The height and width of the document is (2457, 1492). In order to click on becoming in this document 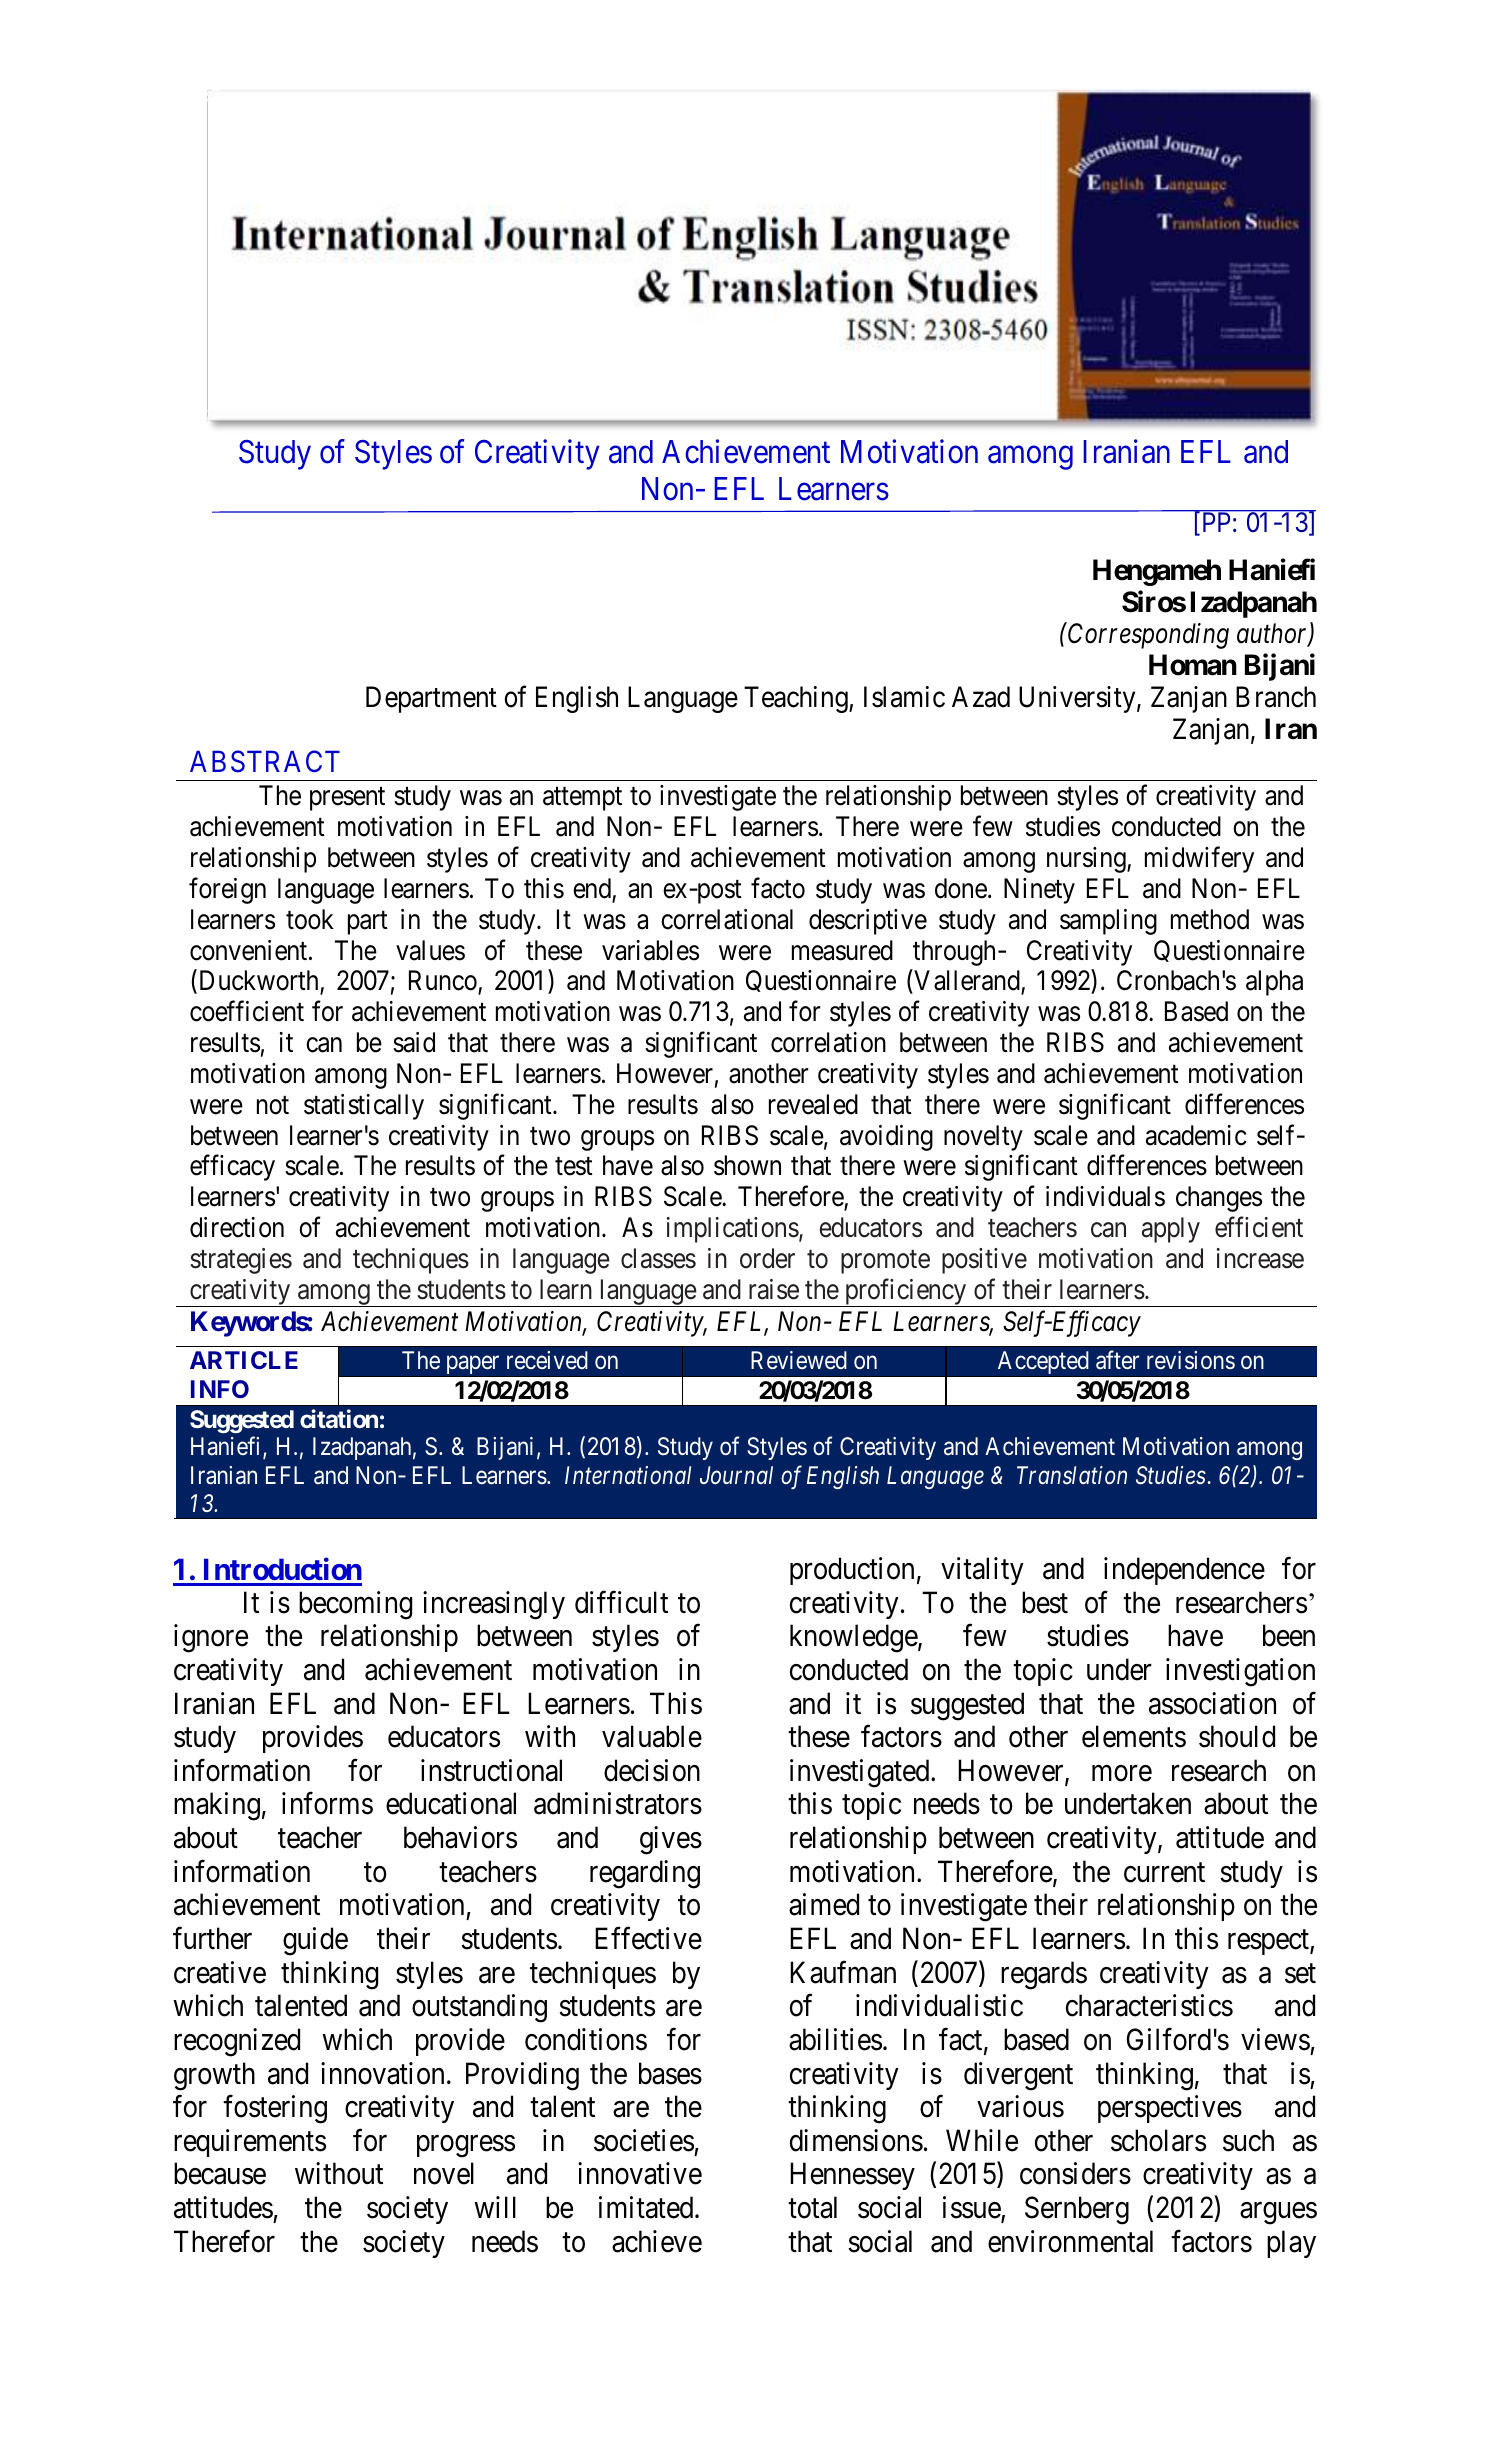, I will do `click(355, 1605)`.
